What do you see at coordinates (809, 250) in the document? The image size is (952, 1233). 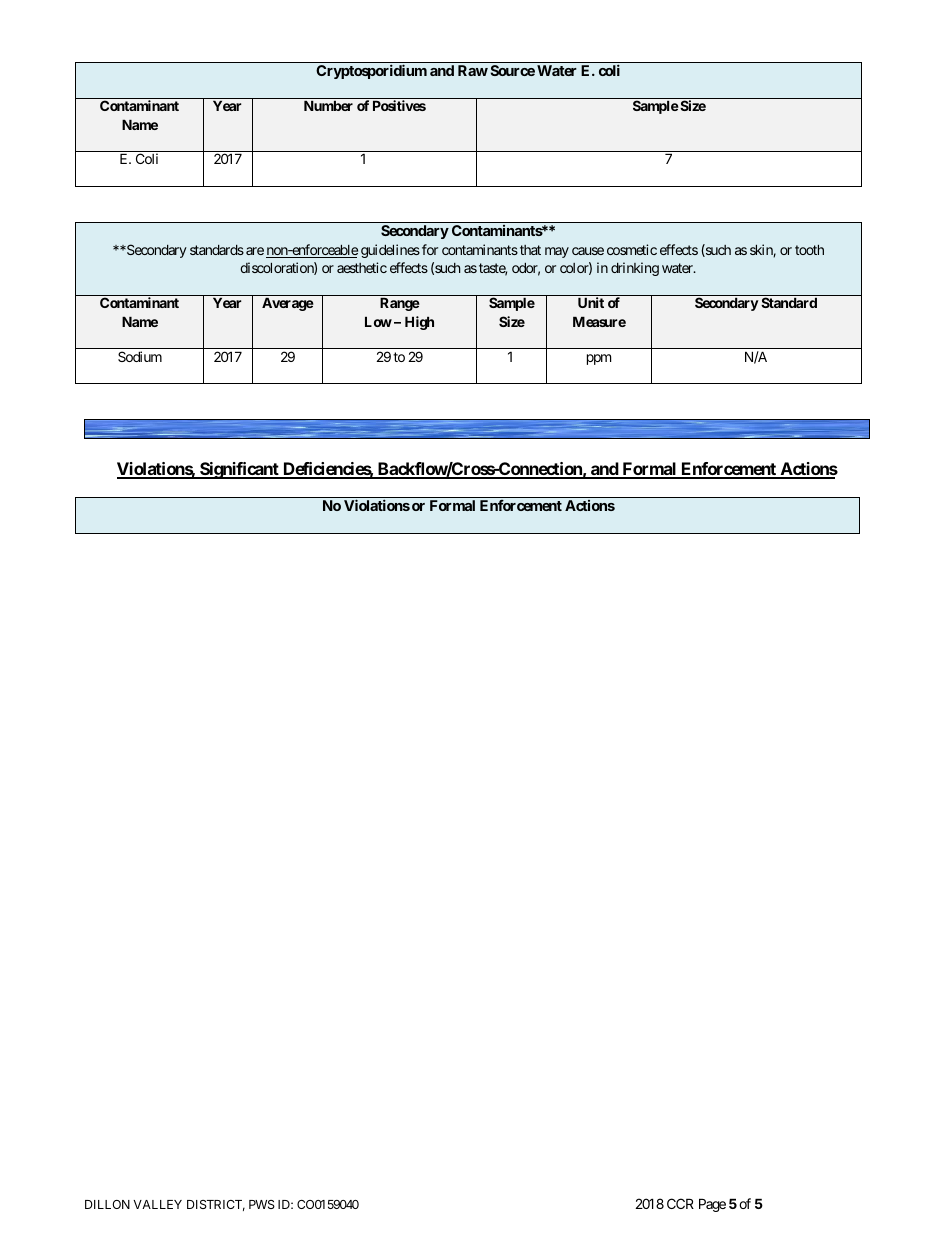 I see `tooth` at bounding box center [809, 250].
